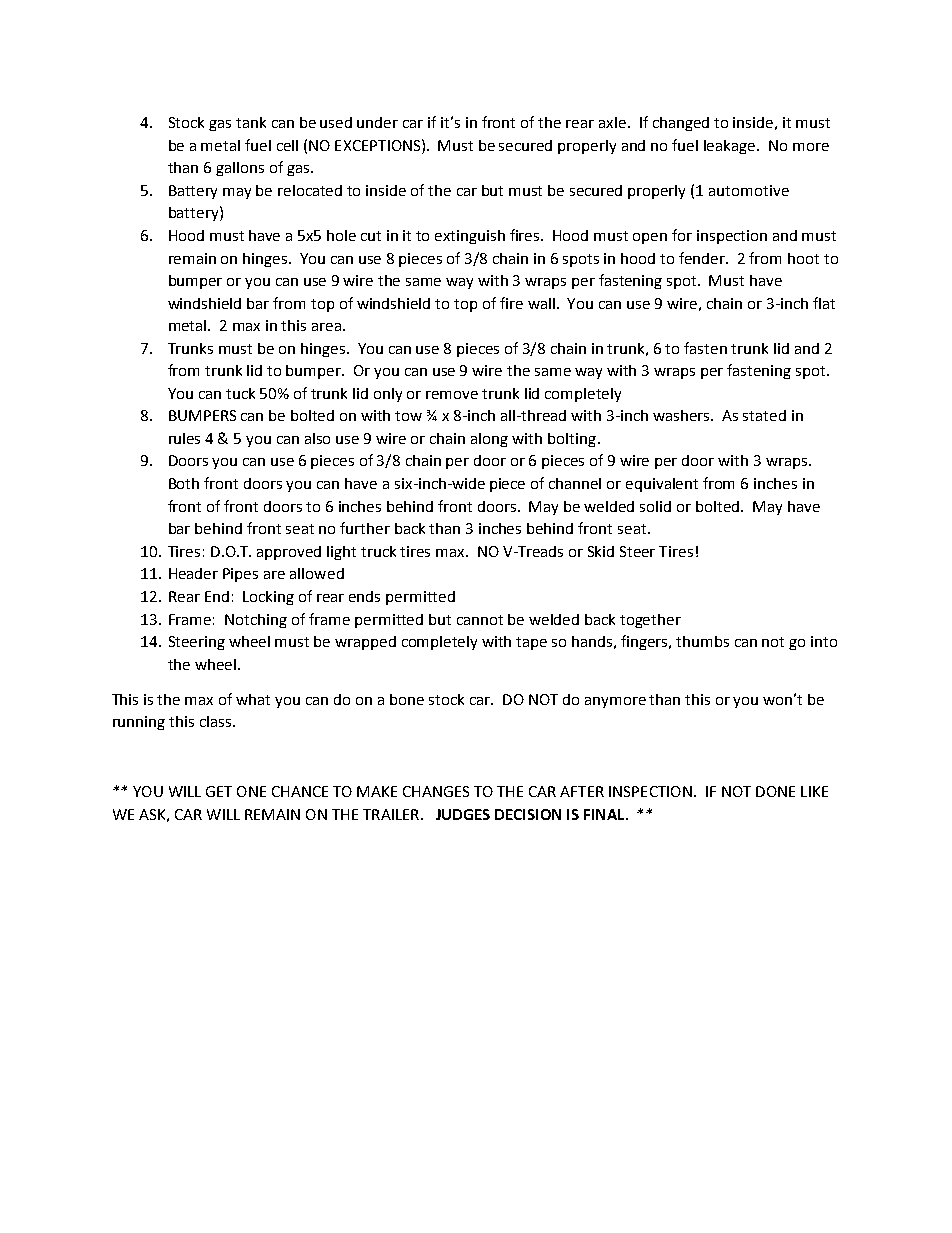 This page has height=1233, width=952. What do you see at coordinates (731, 147) in the page?
I see `leakage` at bounding box center [731, 147].
